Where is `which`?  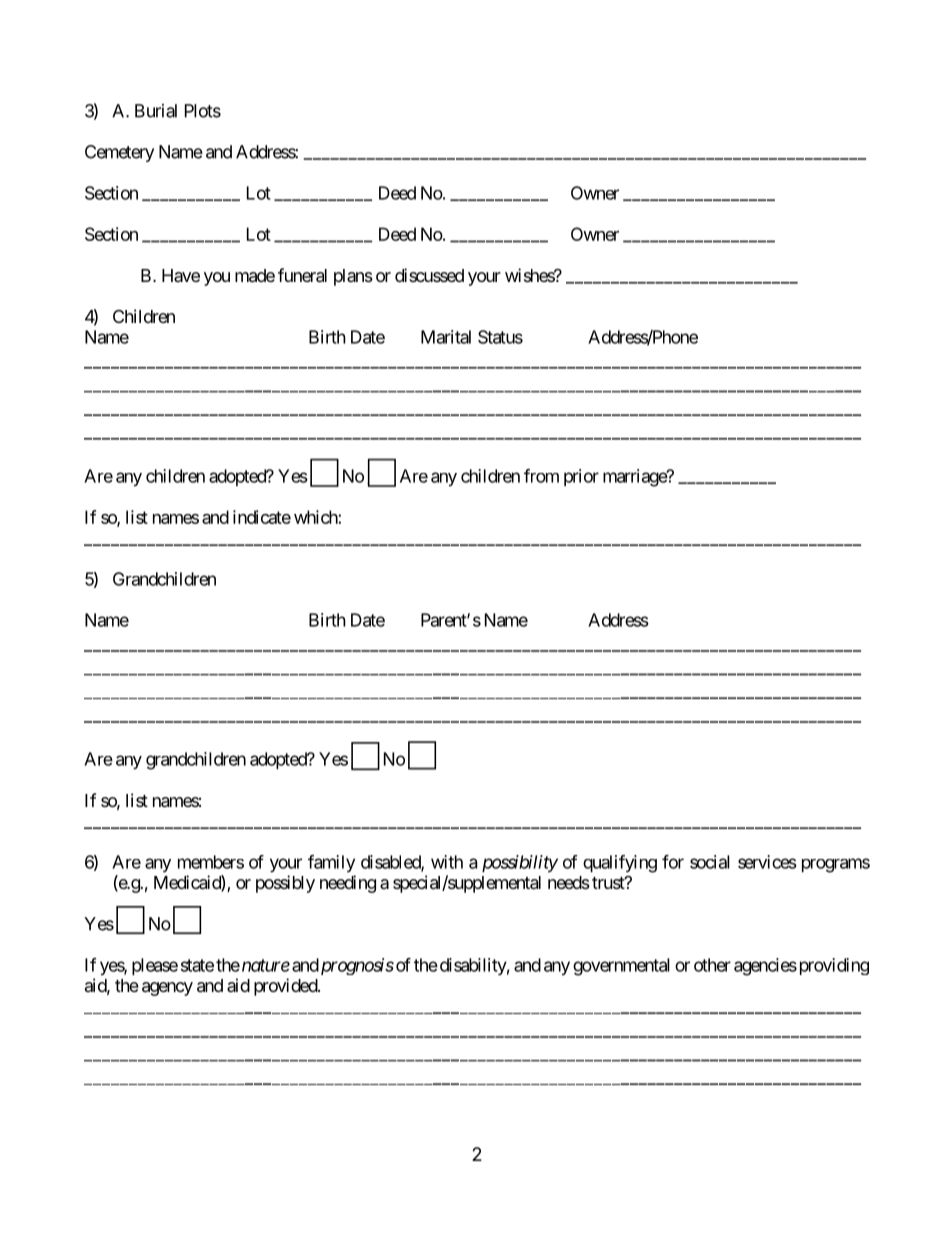
which is located at coordinates (316, 517).
